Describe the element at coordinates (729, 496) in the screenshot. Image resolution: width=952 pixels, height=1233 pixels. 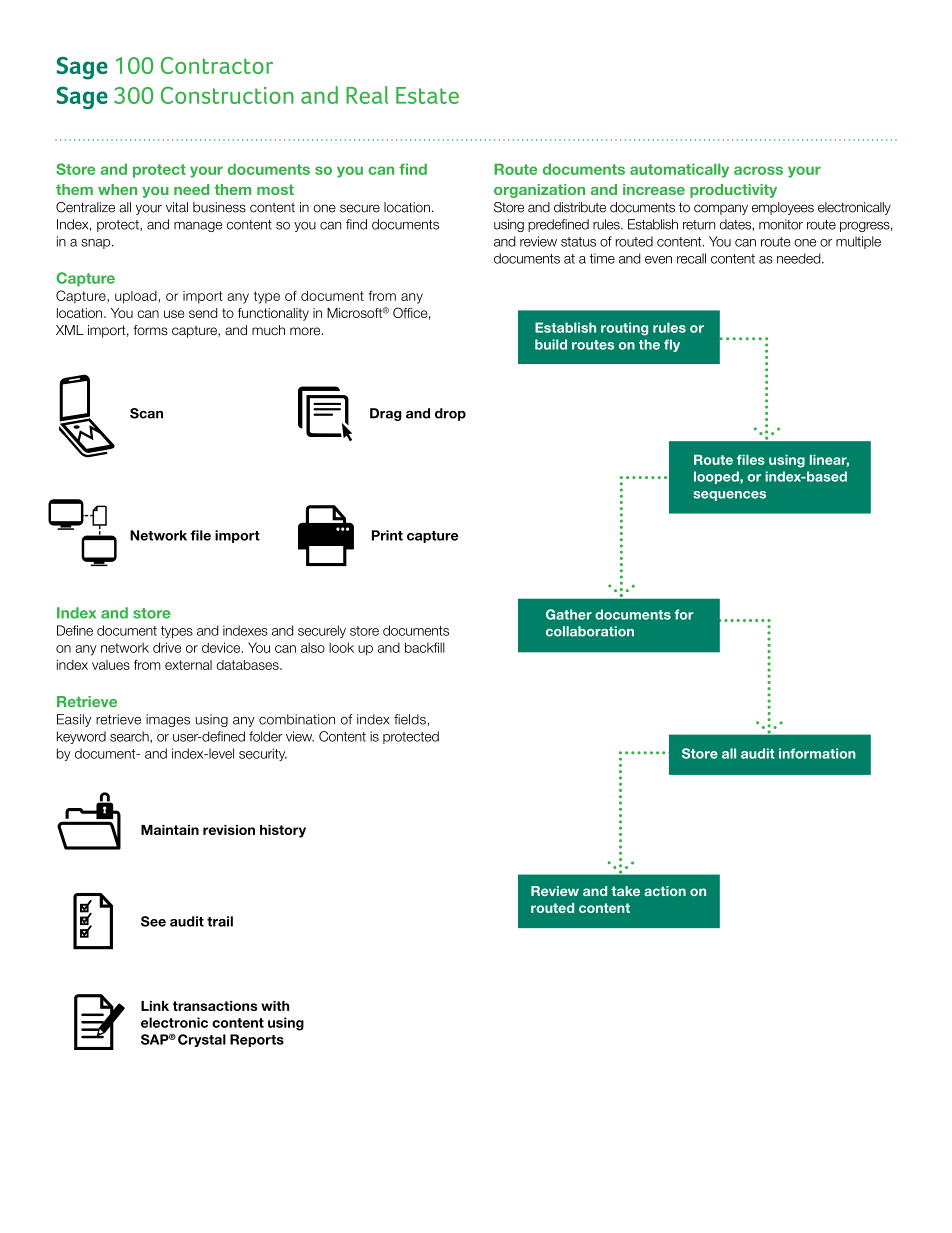
I see `sequences` at that location.
